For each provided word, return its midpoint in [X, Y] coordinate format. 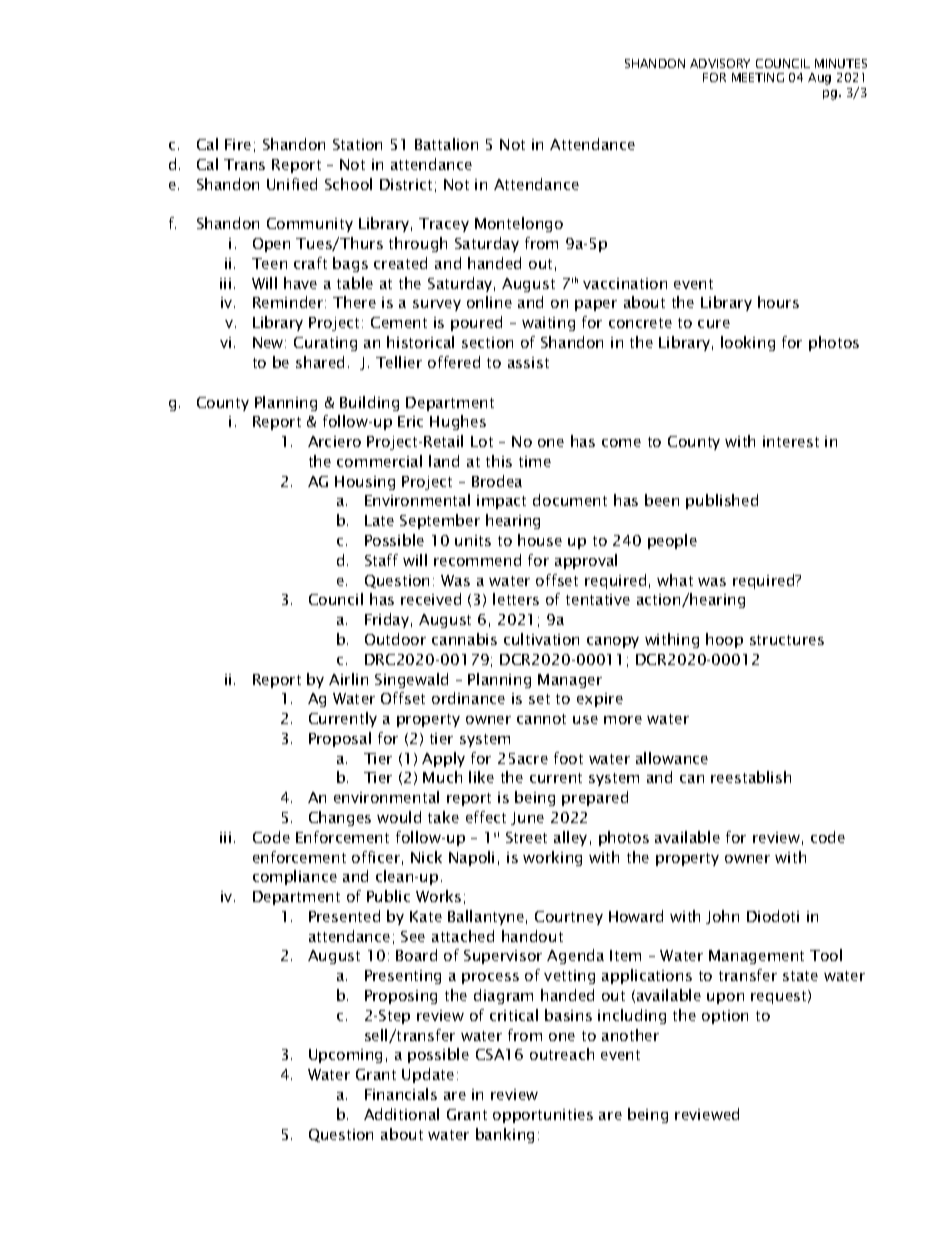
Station [357, 144]
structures [787, 640]
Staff [381, 560]
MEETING [758, 77]
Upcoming [345, 1056]
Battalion [446, 144]
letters [516, 599]
